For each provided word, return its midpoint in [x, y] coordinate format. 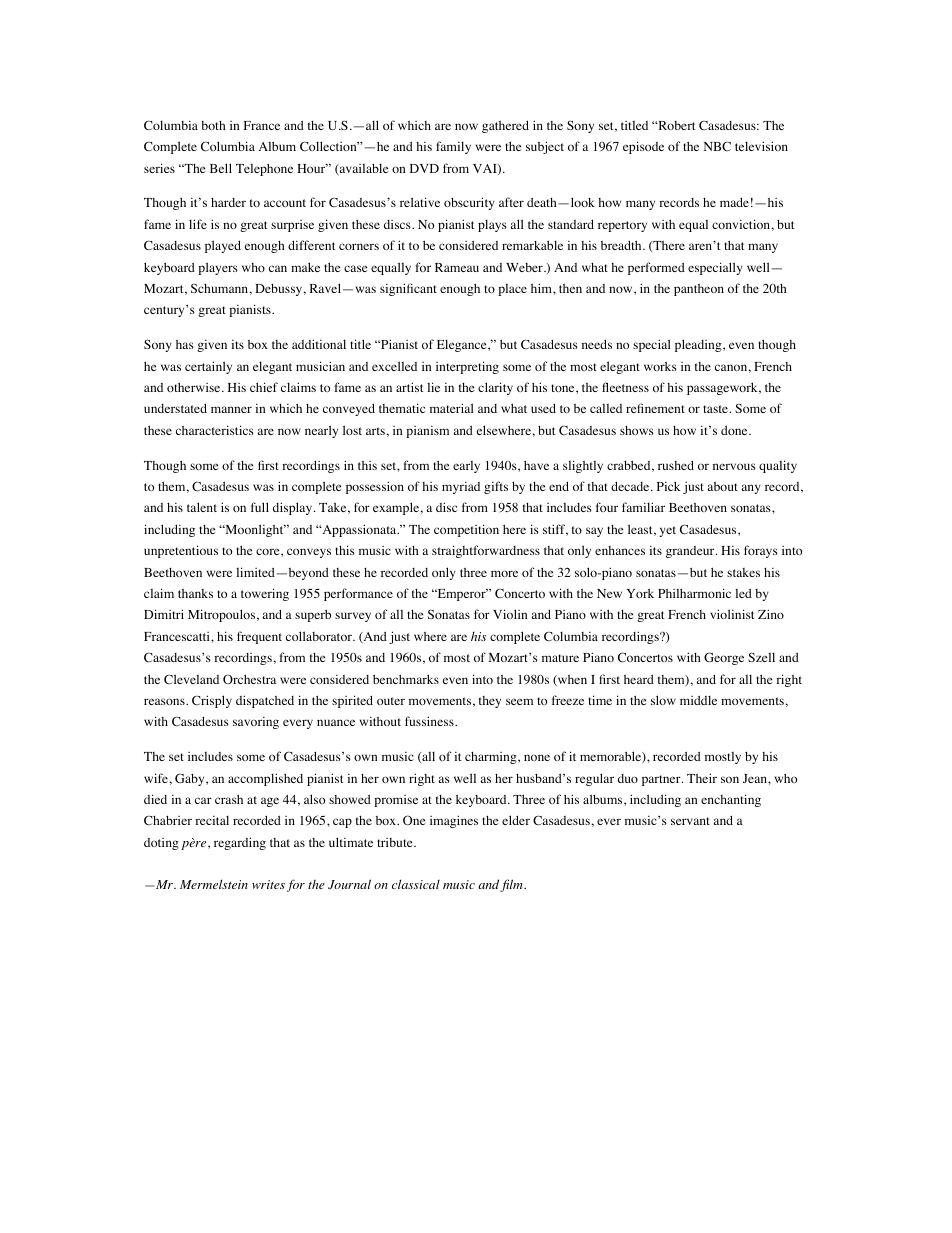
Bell [221, 168]
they [490, 702]
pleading [699, 345]
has [185, 344]
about [723, 486]
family [453, 147]
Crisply [212, 701]
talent [202, 507]
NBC [717, 146]
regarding [240, 843]
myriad [461, 488]
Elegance [463, 345]
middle [698, 700]
